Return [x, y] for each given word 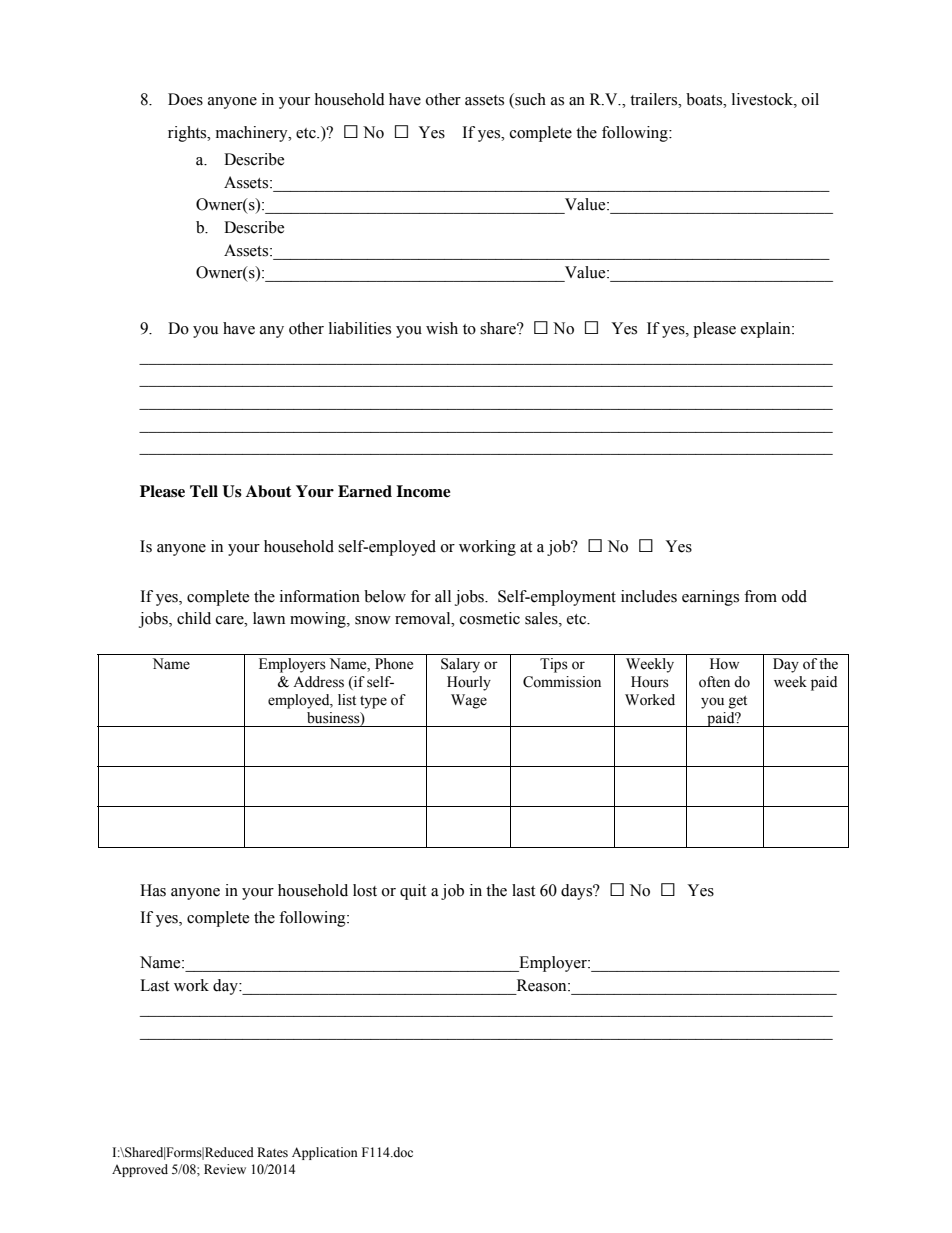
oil [810, 99]
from [760, 596]
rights [188, 134]
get [738, 702]
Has [153, 890]
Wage [469, 701]
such [529, 100]
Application [325, 1153]
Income [423, 491]
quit [413, 892]
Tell [204, 491]
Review [225, 1169]
